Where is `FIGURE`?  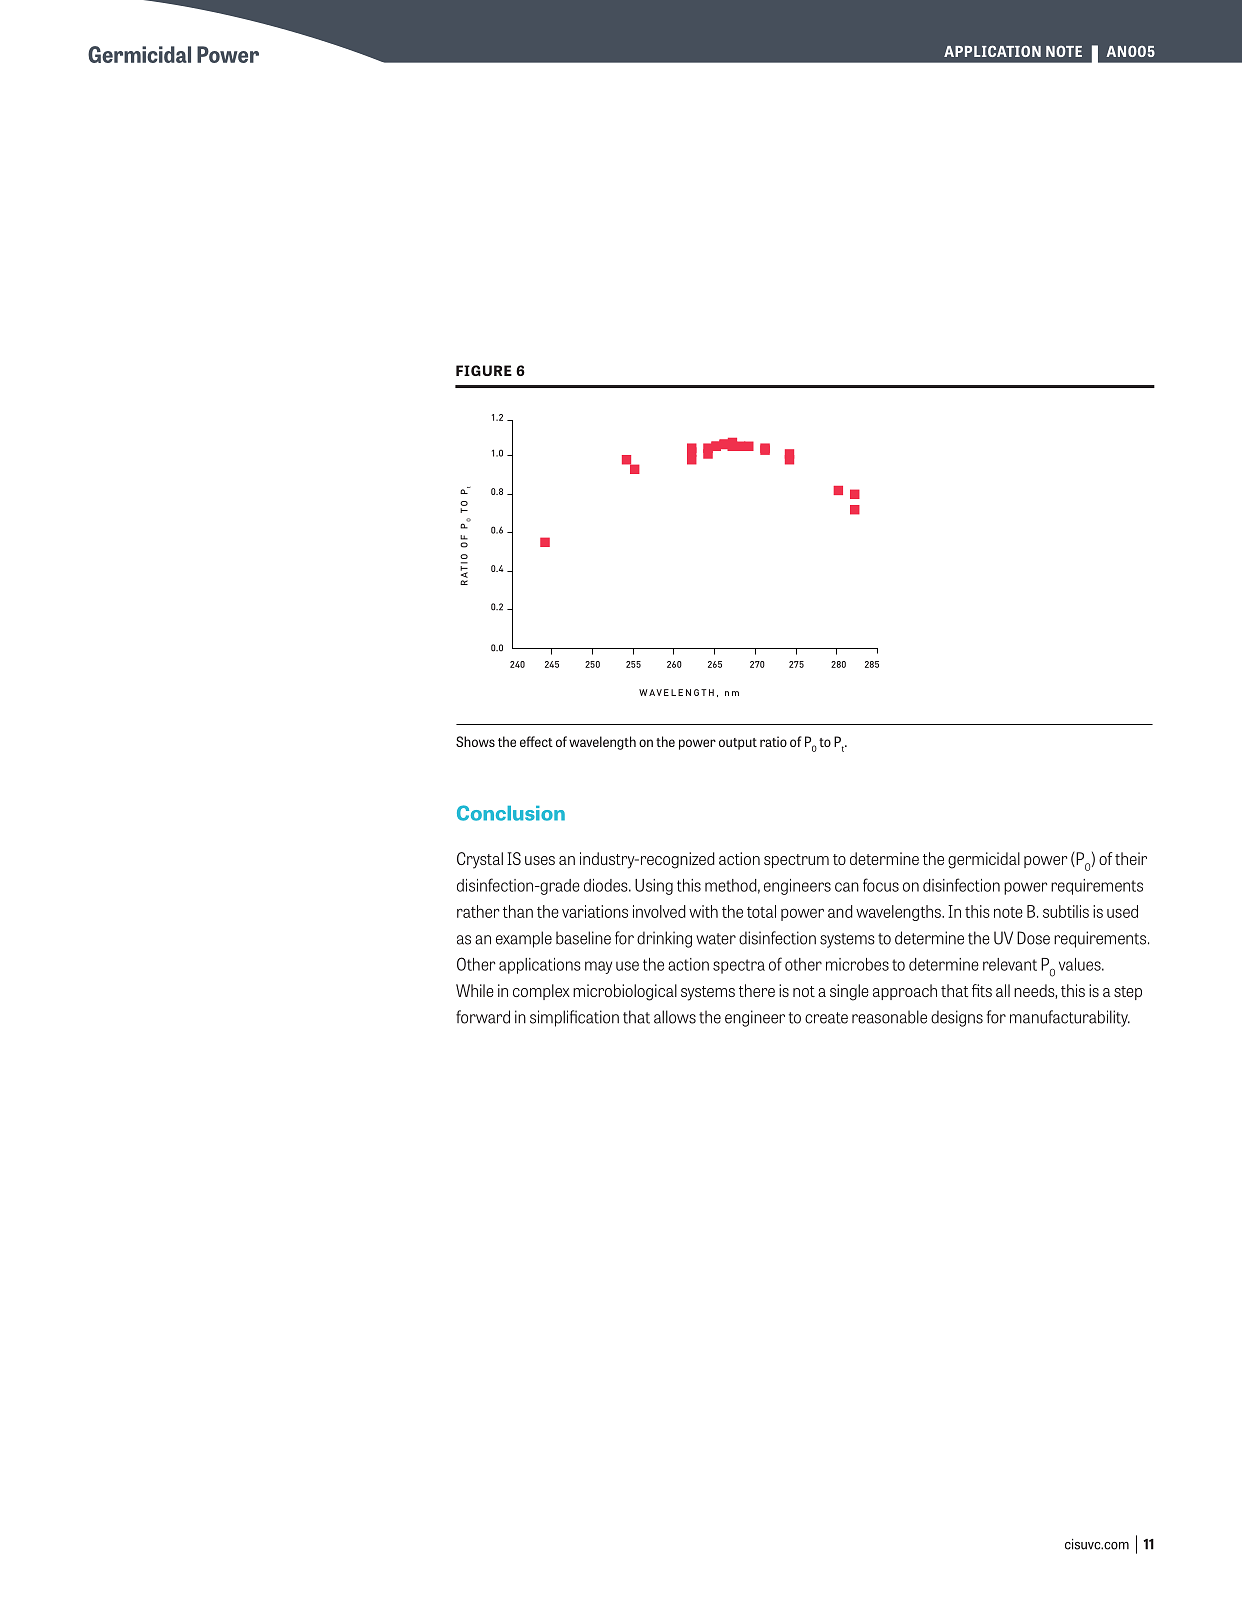 FIGURE is located at coordinates (484, 370).
